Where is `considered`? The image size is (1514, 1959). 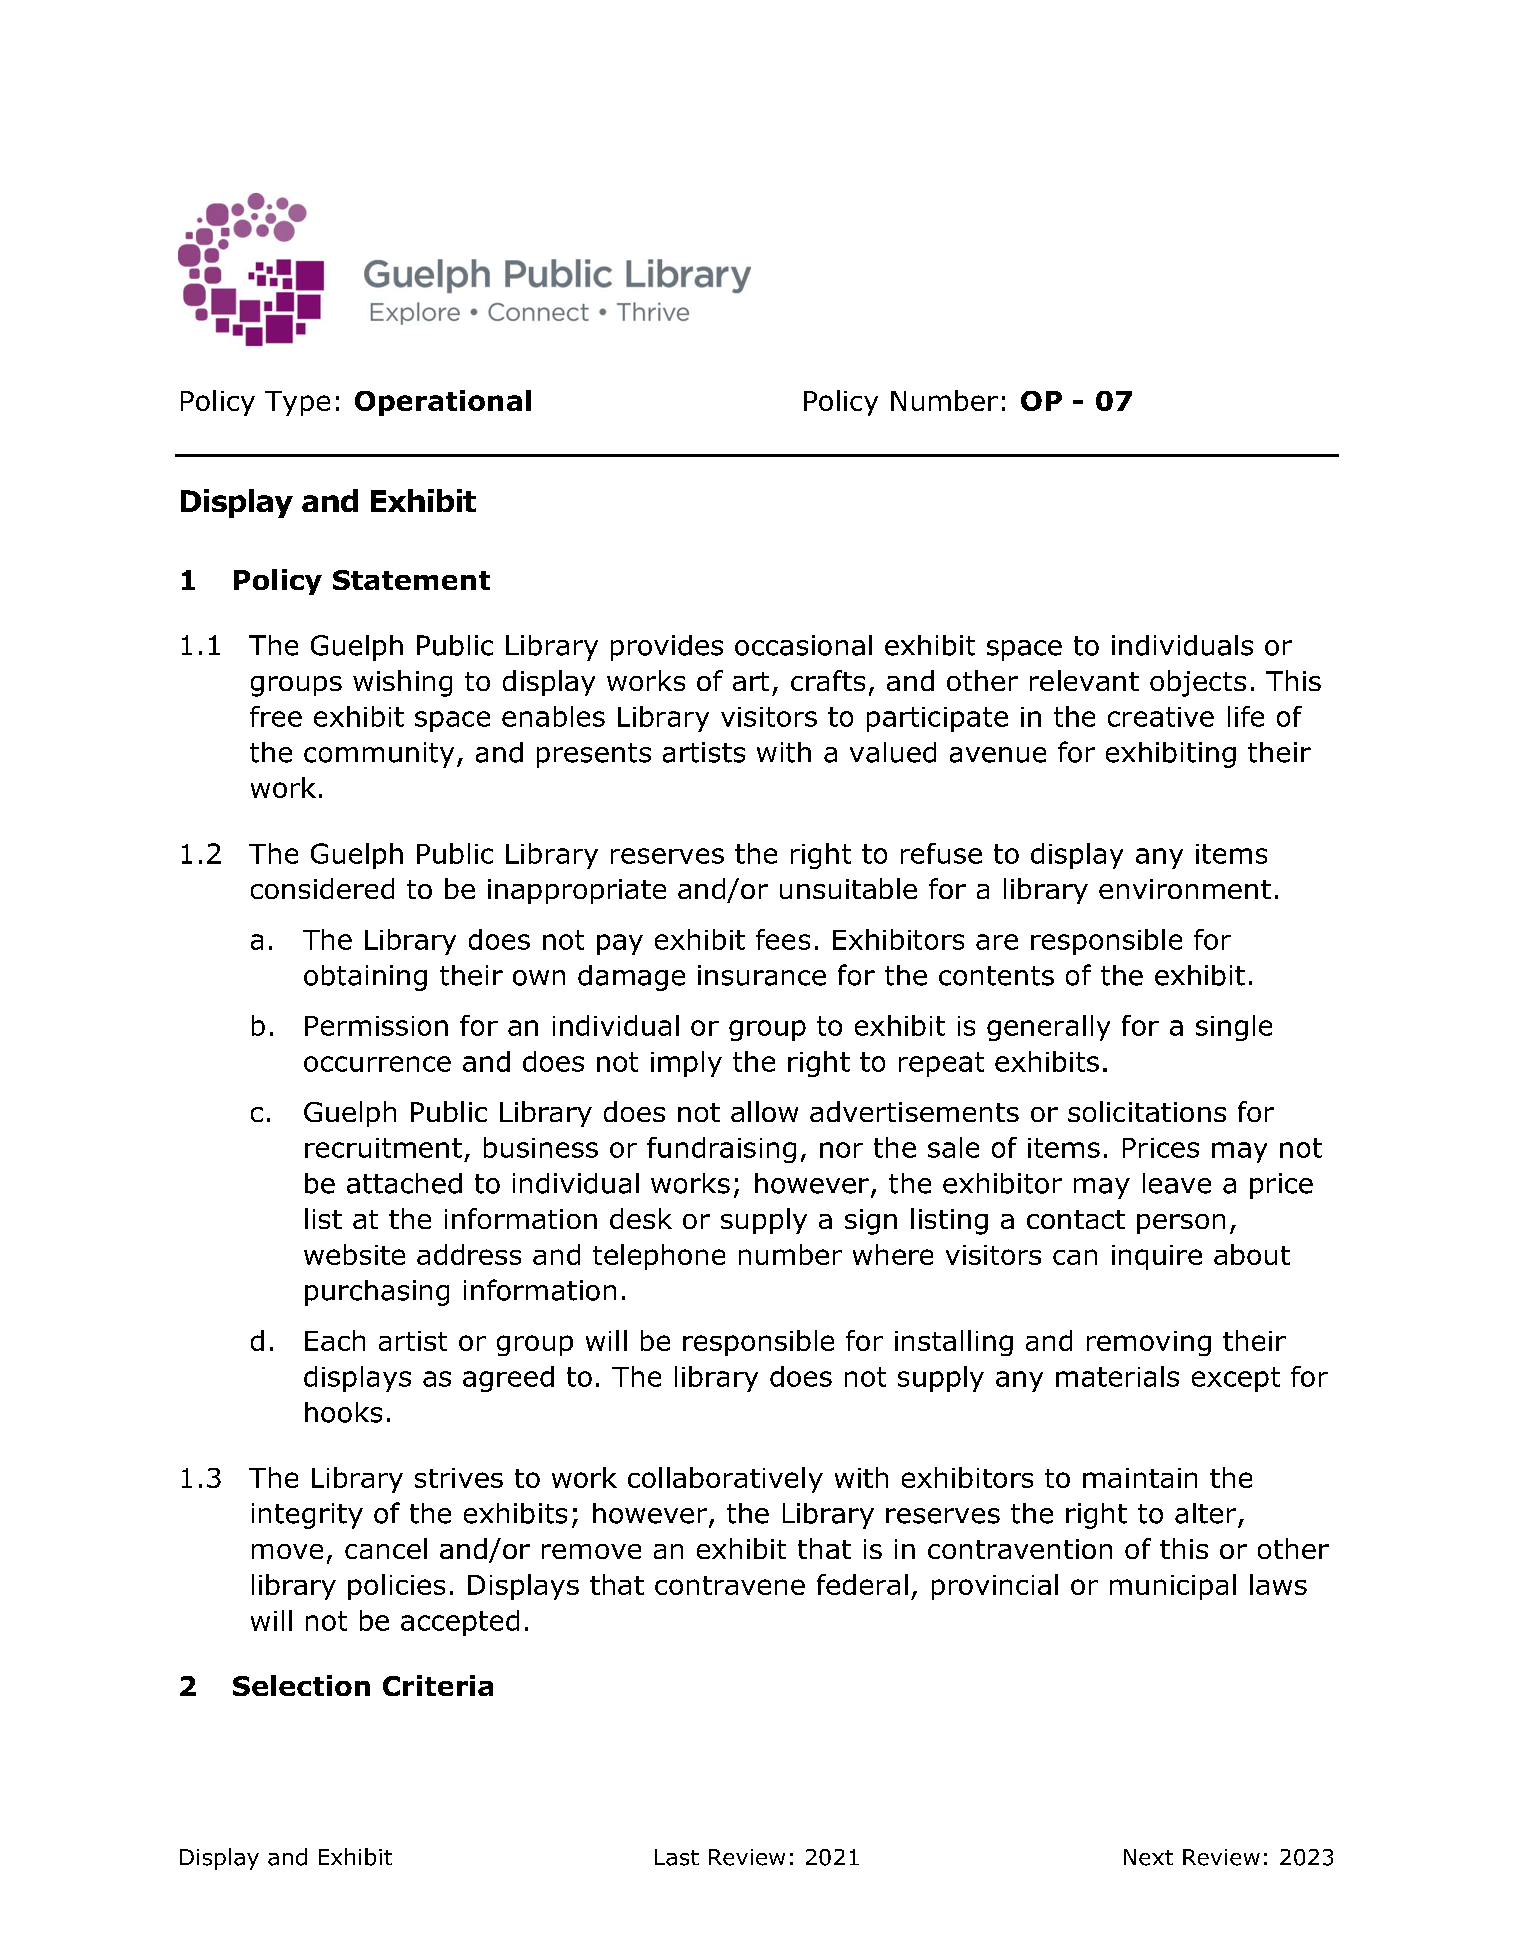
considered is located at coordinates (322, 888).
